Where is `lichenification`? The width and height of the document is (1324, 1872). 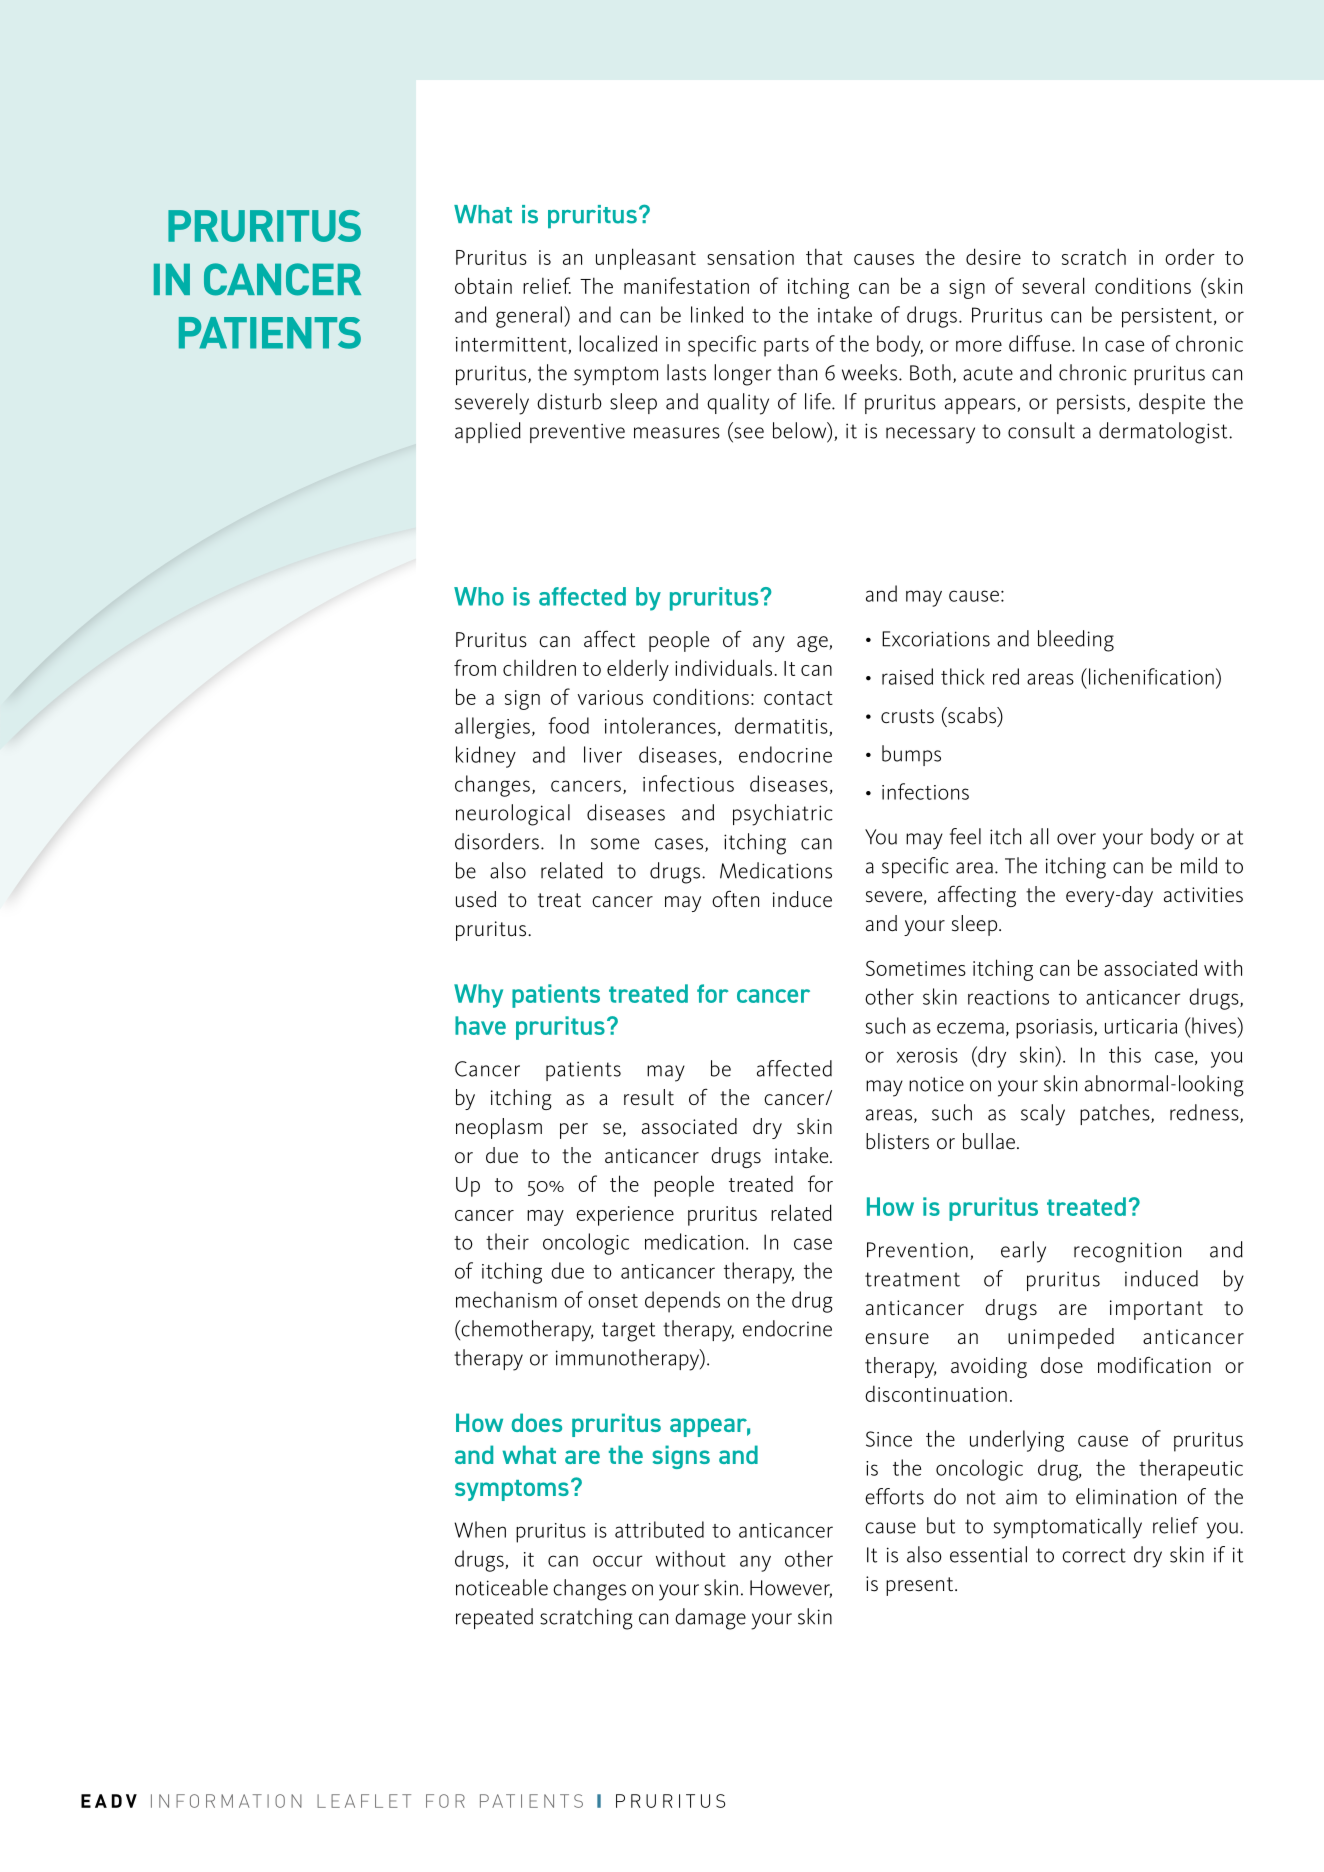
lichenification is located at coordinates (1150, 676).
